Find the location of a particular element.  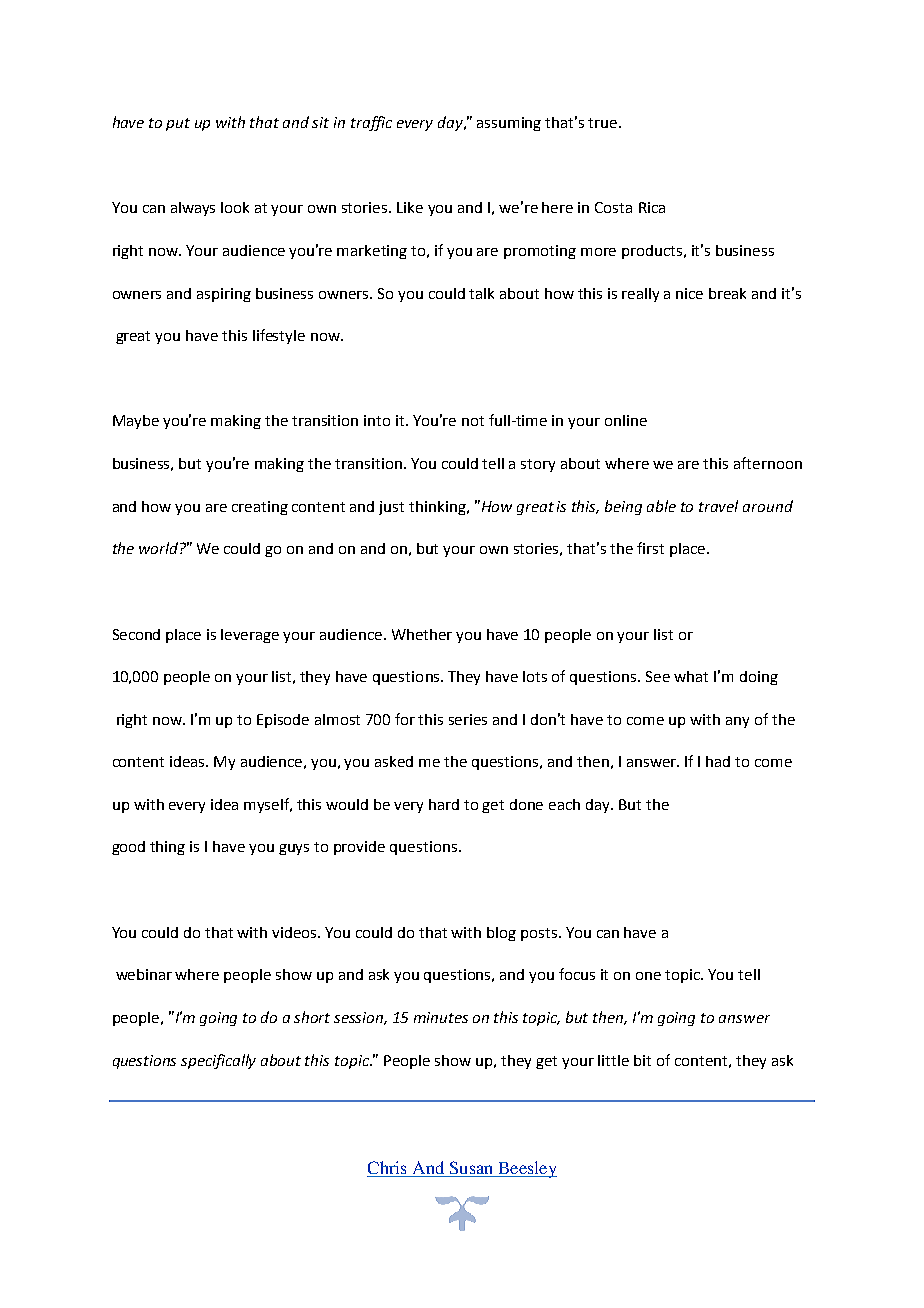

assuming is located at coordinates (509, 124).
